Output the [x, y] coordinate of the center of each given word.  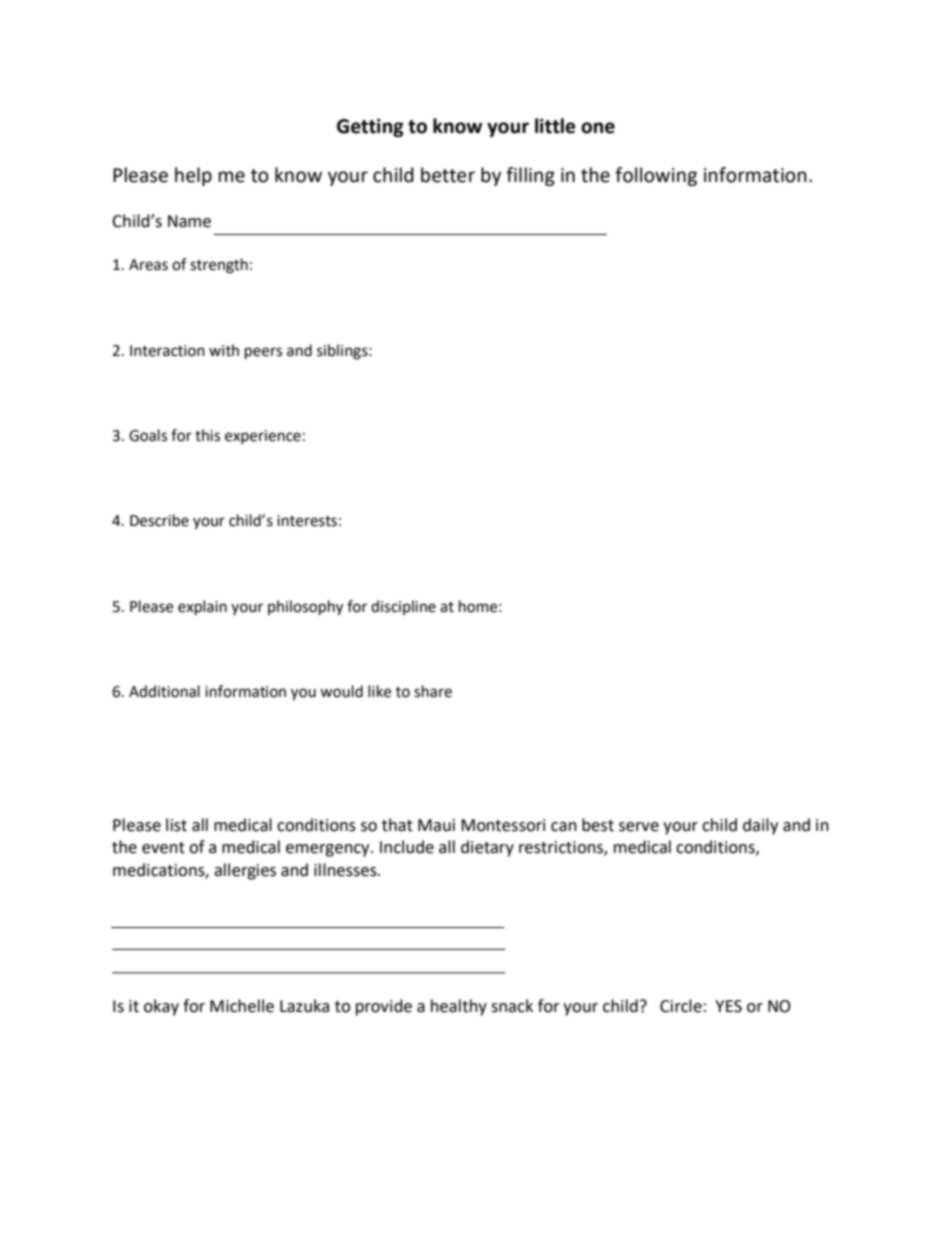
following [656, 176]
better [448, 175]
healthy [459, 1007]
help [193, 176]
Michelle [242, 1006]
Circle [681, 1006]
